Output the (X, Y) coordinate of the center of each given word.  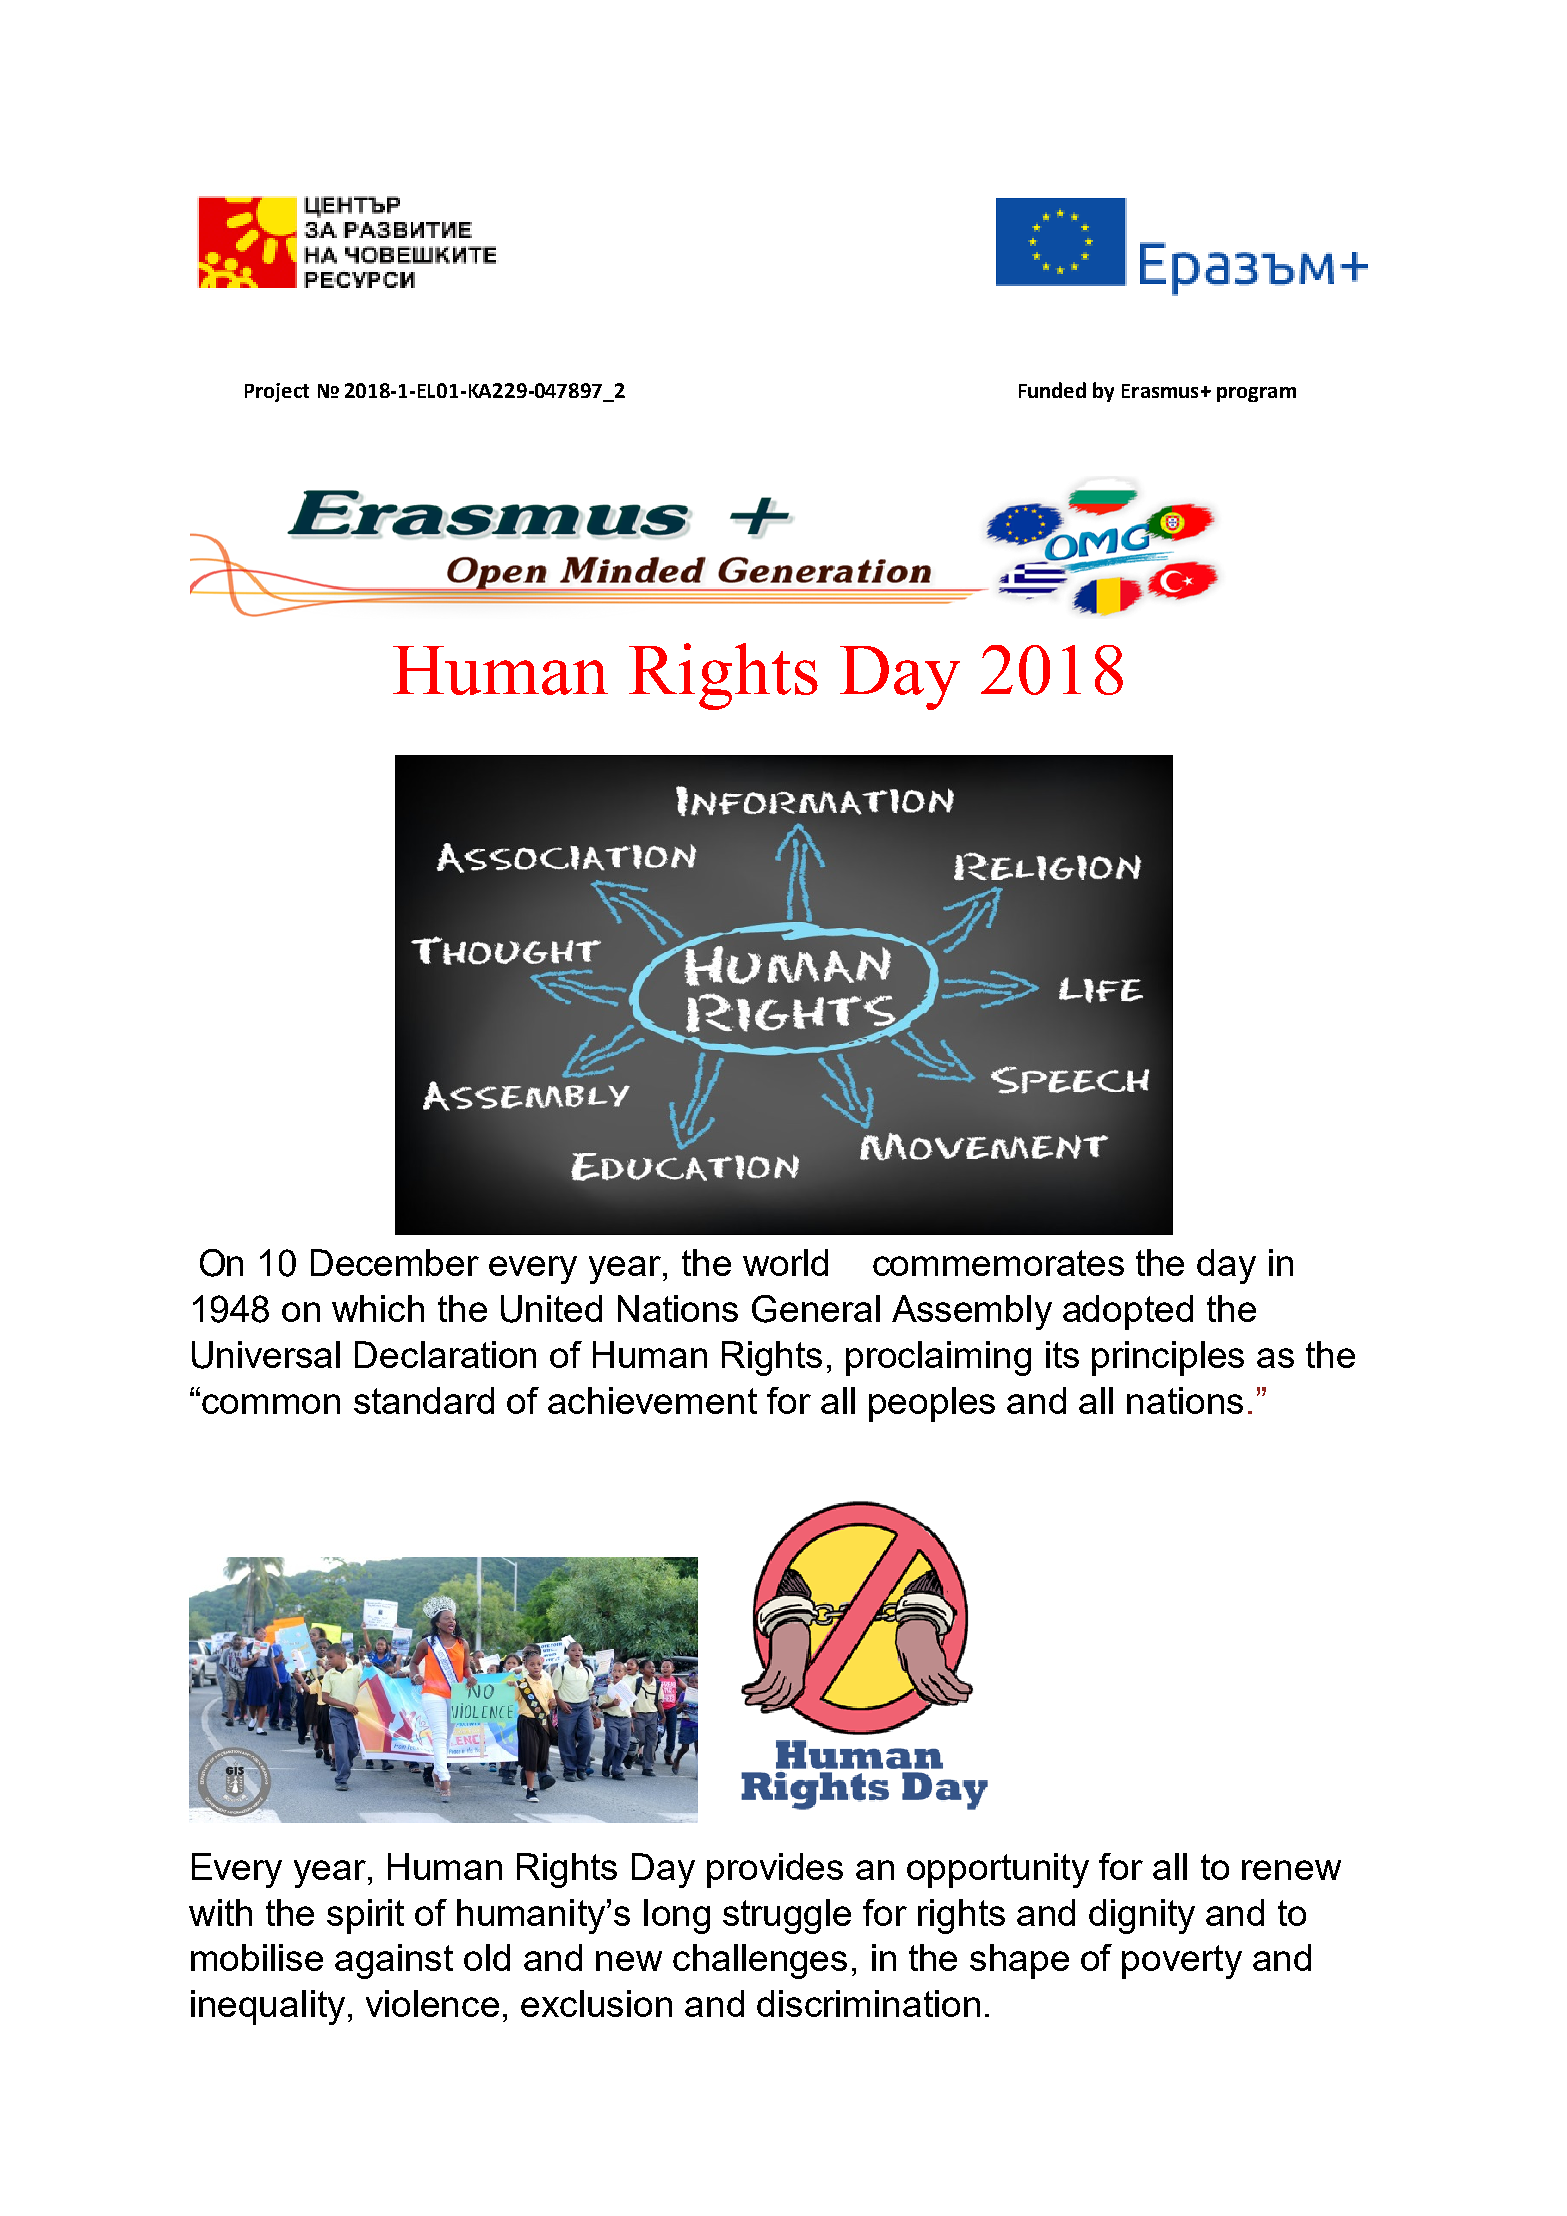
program (1256, 394)
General (816, 1309)
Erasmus (1160, 391)
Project (277, 392)
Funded (1052, 390)
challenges (760, 1961)
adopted (1128, 1312)
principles (1168, 1358)
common (271, 1404)
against (394, 1961)
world (785, 1262)
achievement (652, 1400)
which (378, 1308)
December (395, 1262)
